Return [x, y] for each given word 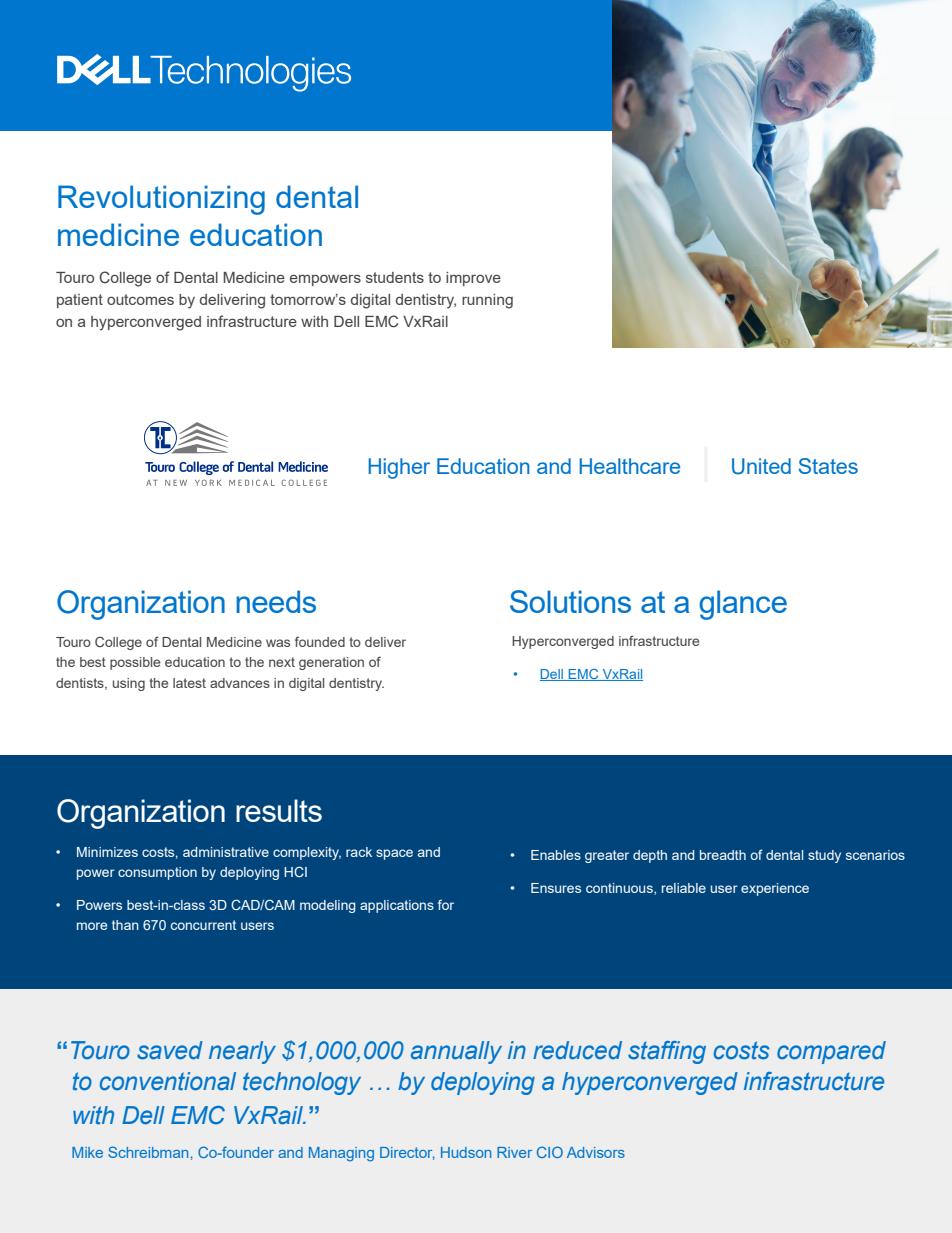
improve [473, 279]
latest [189, 683]
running [487, 301]
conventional [168, 1081]
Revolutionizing [161, 200]
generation [331, 663]
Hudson [466, 1152]
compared [831, 1052]
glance [743, 605]
